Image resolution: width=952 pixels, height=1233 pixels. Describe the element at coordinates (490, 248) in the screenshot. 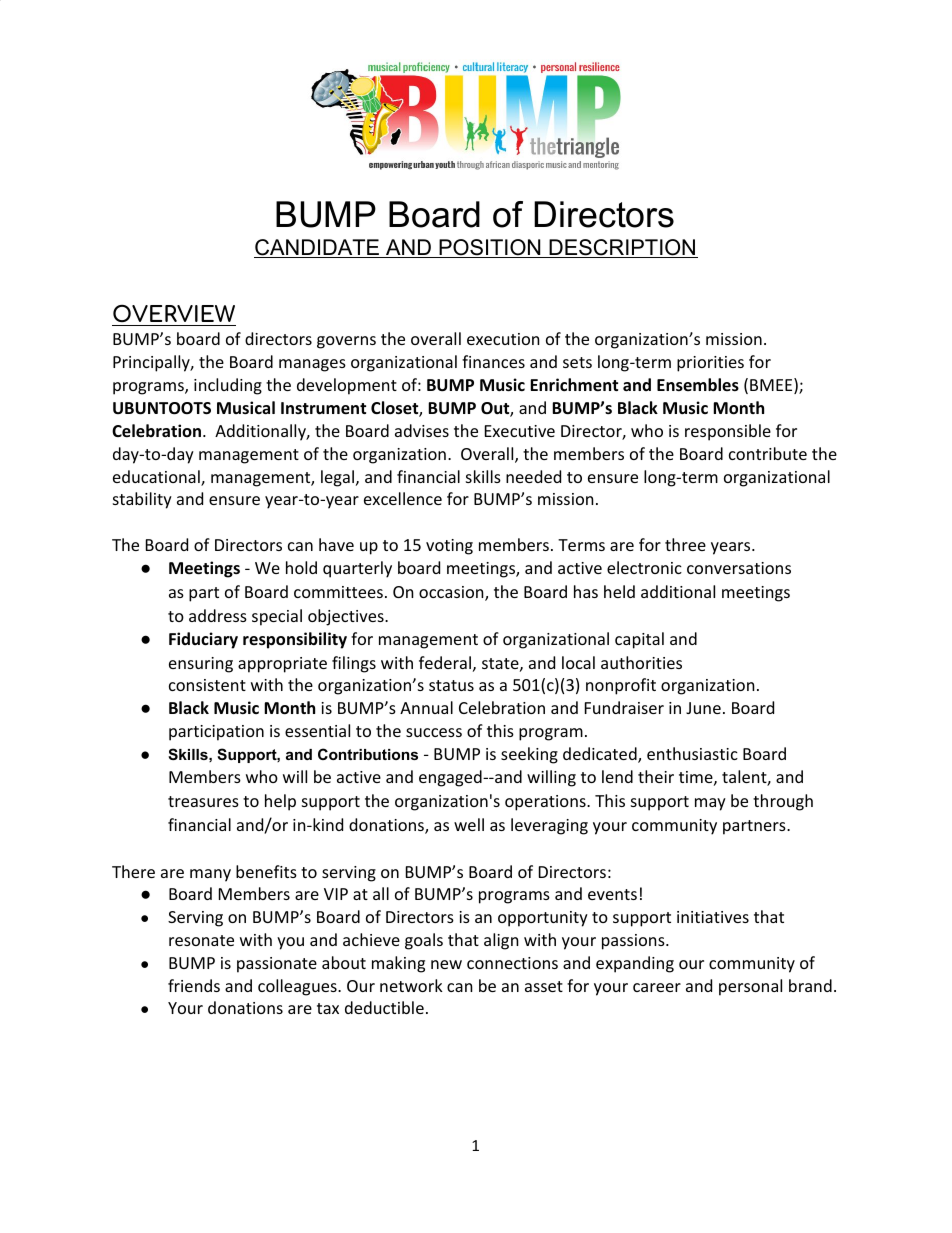

I see `POSITION` at that location.
